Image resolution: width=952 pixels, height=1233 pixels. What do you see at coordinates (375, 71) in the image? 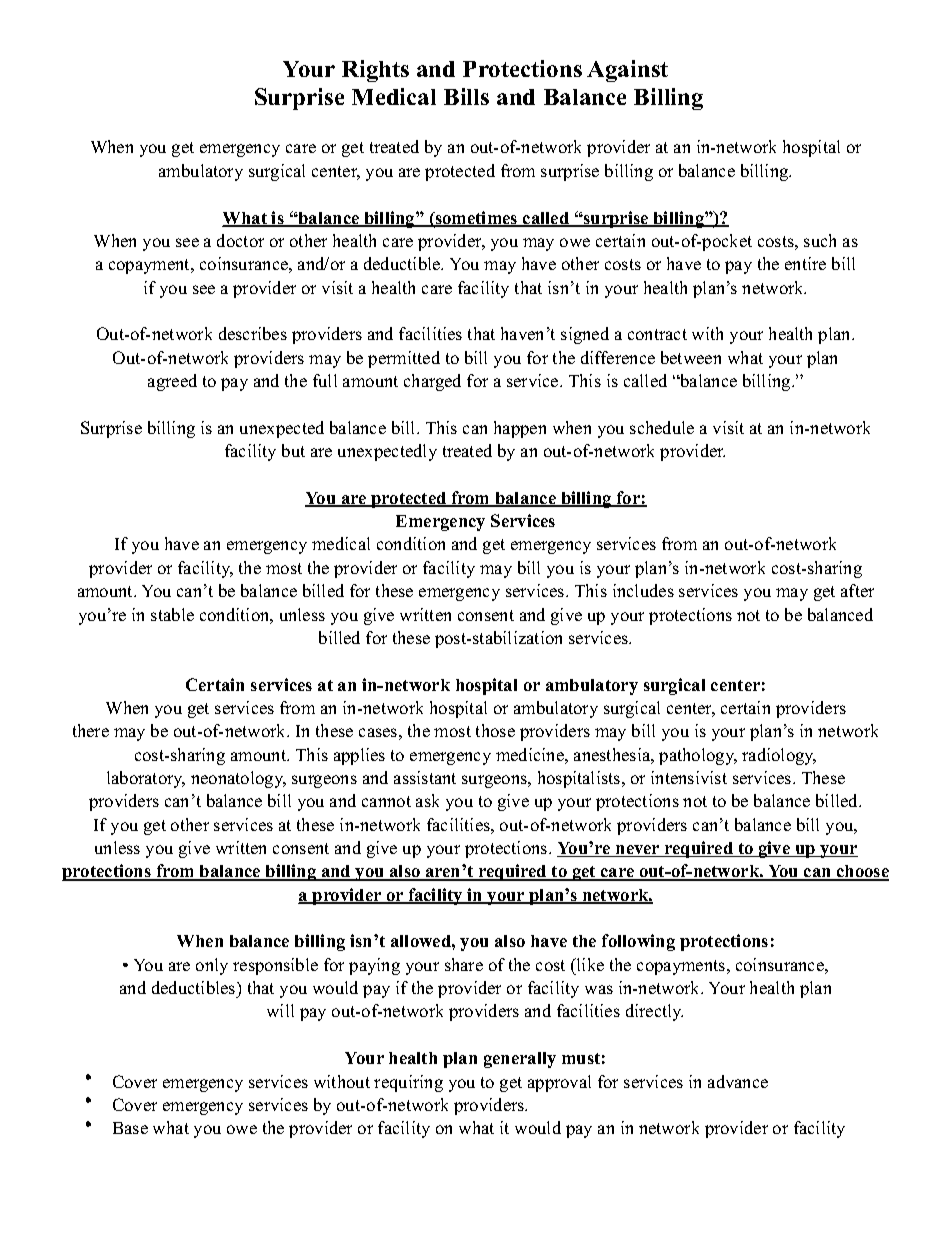
I see `Rights` at bounding box center [375, 71].
